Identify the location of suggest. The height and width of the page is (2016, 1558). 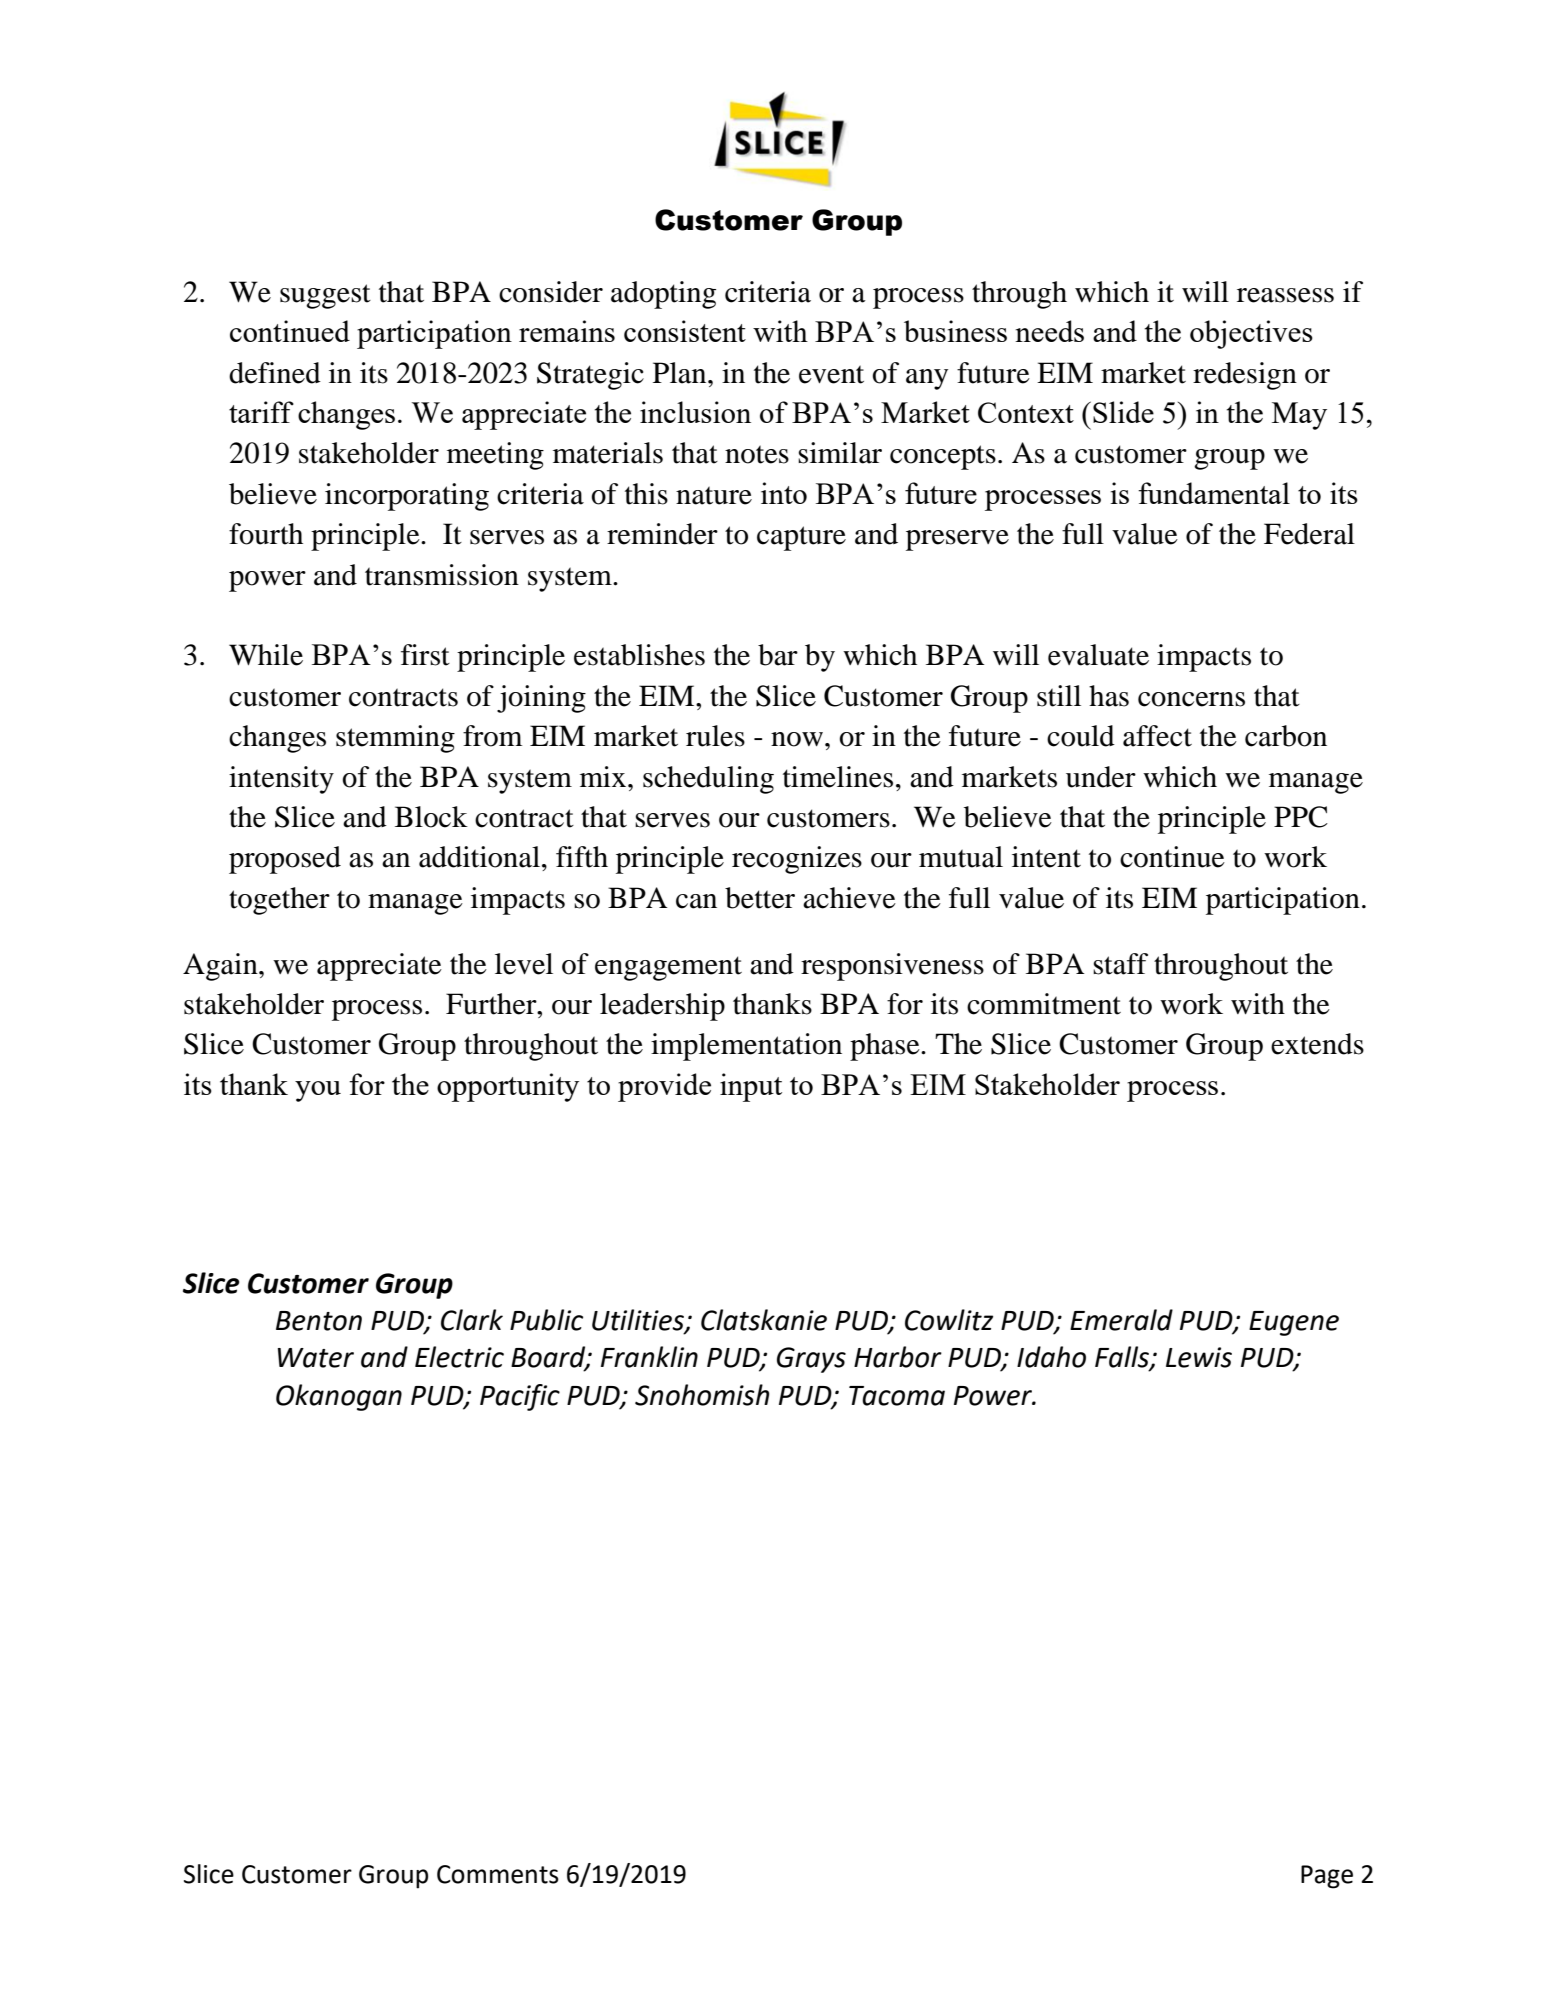
(325, 296).
